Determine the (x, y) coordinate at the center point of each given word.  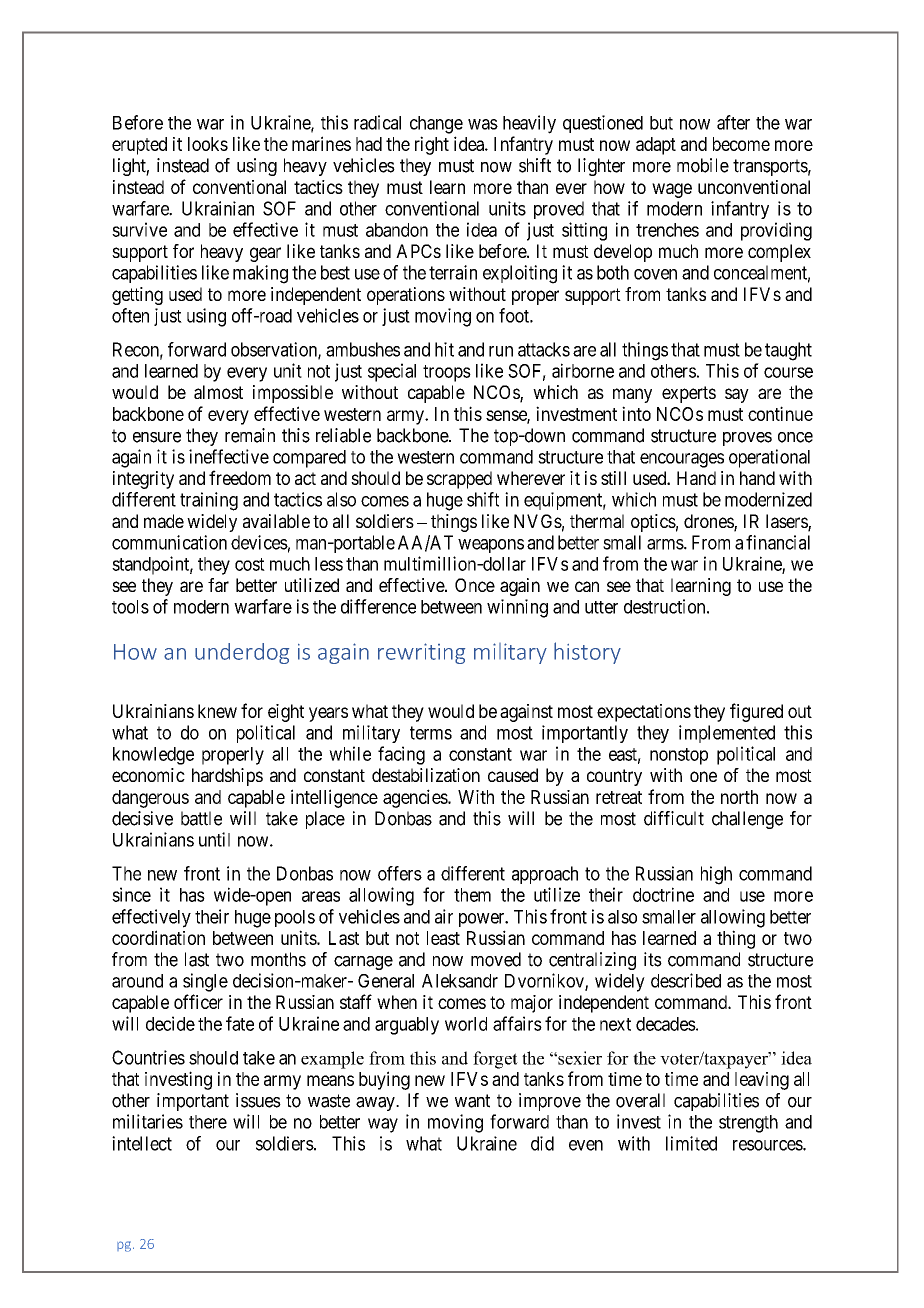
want (472, 1101)
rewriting (421, 653)
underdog (242, 653)
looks (208, 144)
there (208, 1122)
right (432, 145)
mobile (703, 165)
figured (756, 712)
